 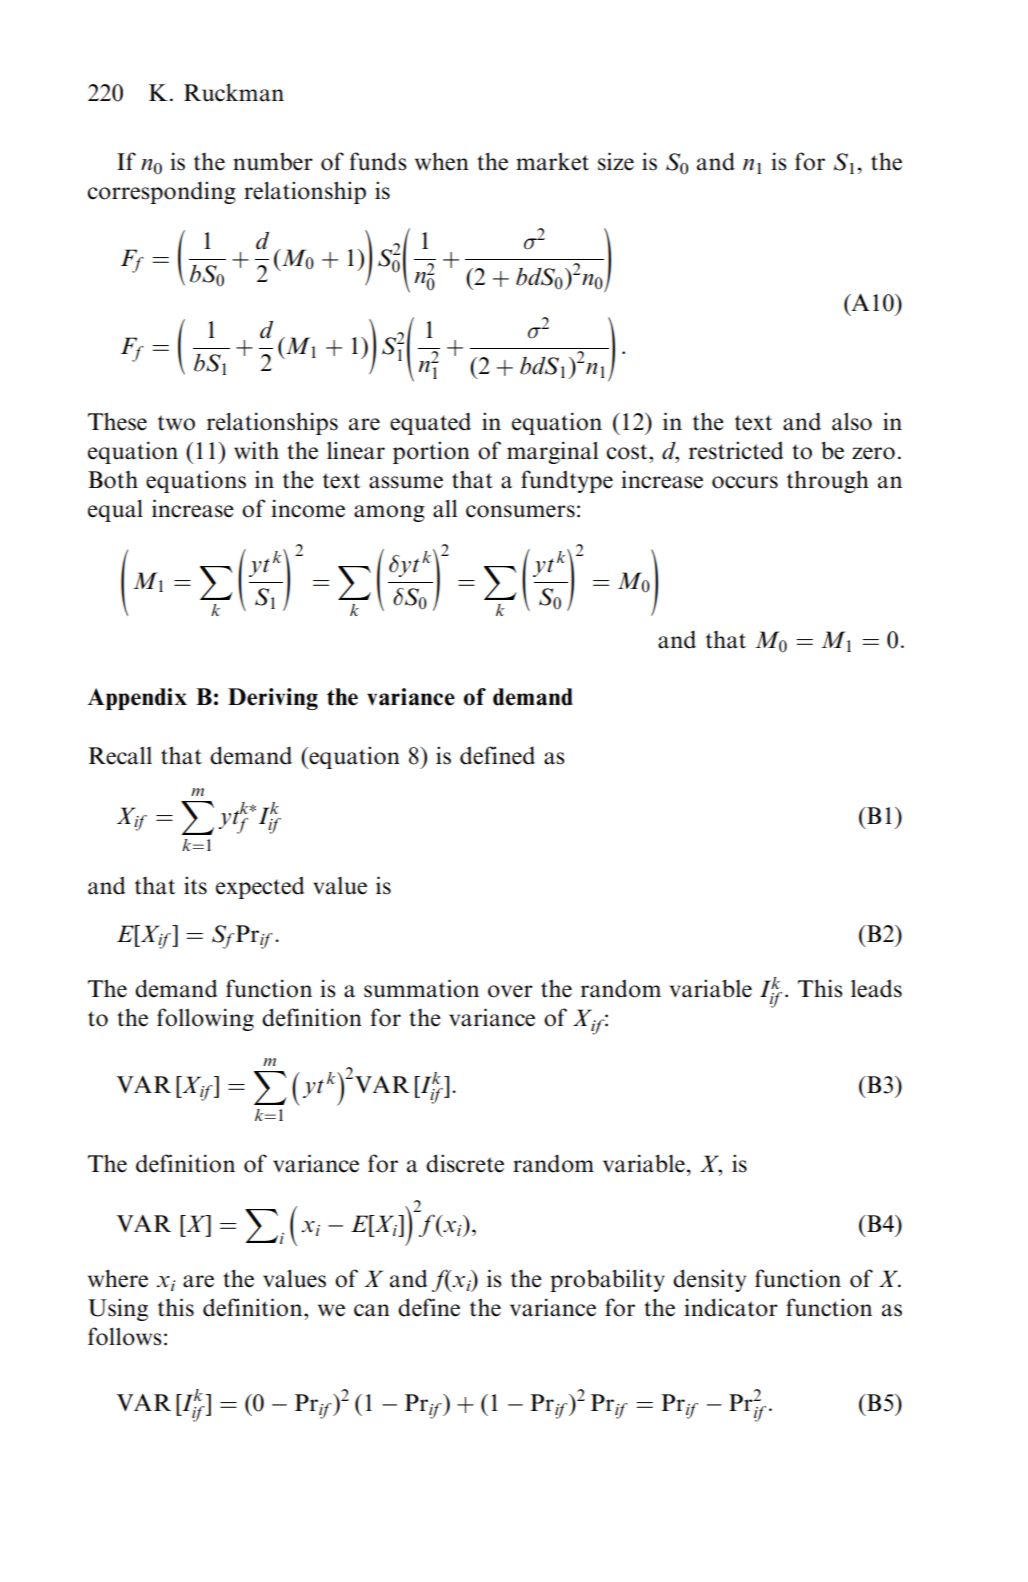 What do you see at coordinates (442, 161) in the page?
I see `when` at bounding box center [442, 161].
